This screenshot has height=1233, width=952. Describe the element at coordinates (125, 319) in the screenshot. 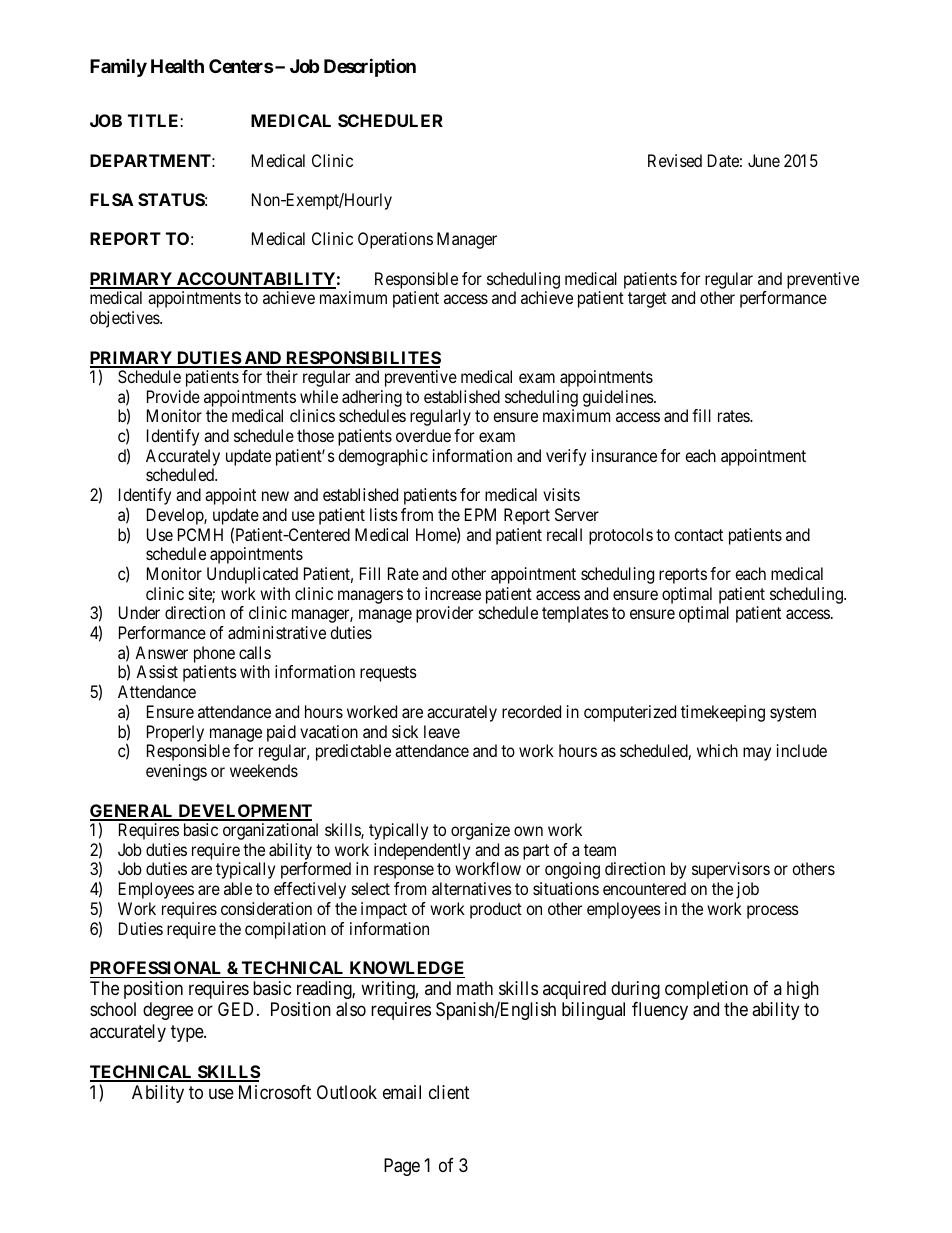

I see `objectives` at that location.
